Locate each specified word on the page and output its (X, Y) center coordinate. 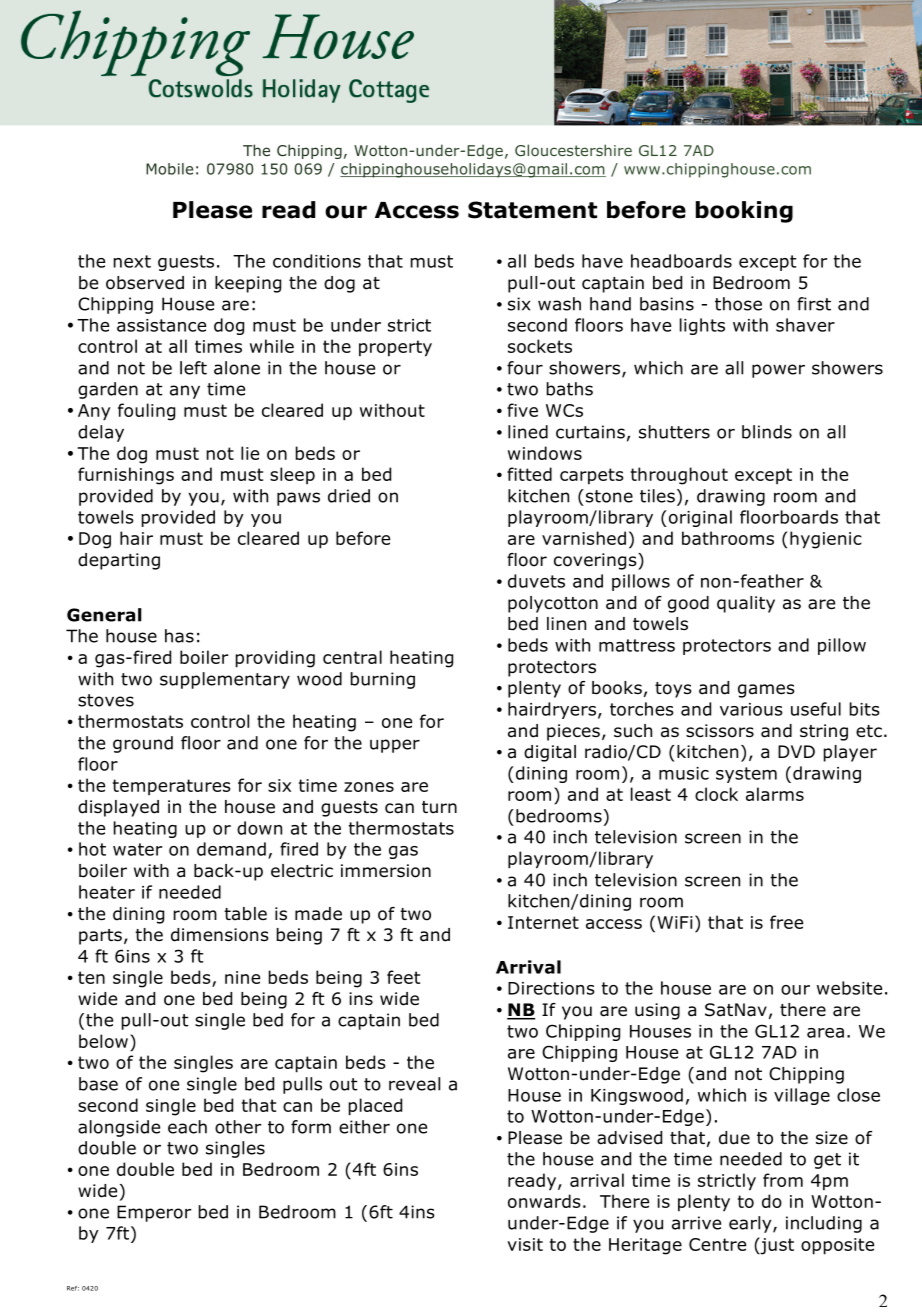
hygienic (826, 540)
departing (119, 561)
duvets (536, 581)
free (786, 922)
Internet (543, 922)
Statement (532, 210)
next (132, 261)
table (245, 914)
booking (744, 212)
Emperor (154, 1213)
